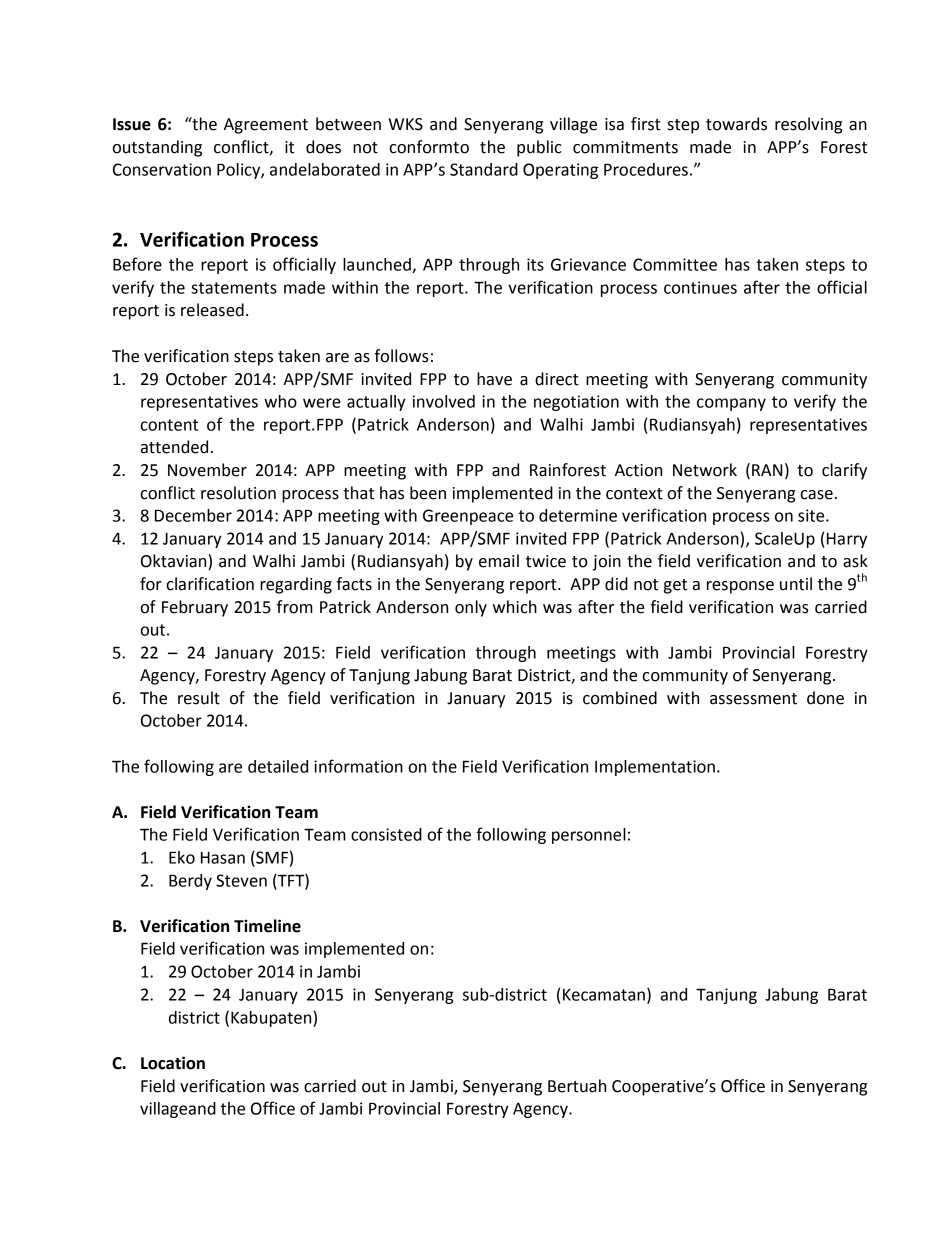 The image size is (952, 1233). Describe the element at coordinates (736, 124) in the screenshot. I see `towards` at that location.
